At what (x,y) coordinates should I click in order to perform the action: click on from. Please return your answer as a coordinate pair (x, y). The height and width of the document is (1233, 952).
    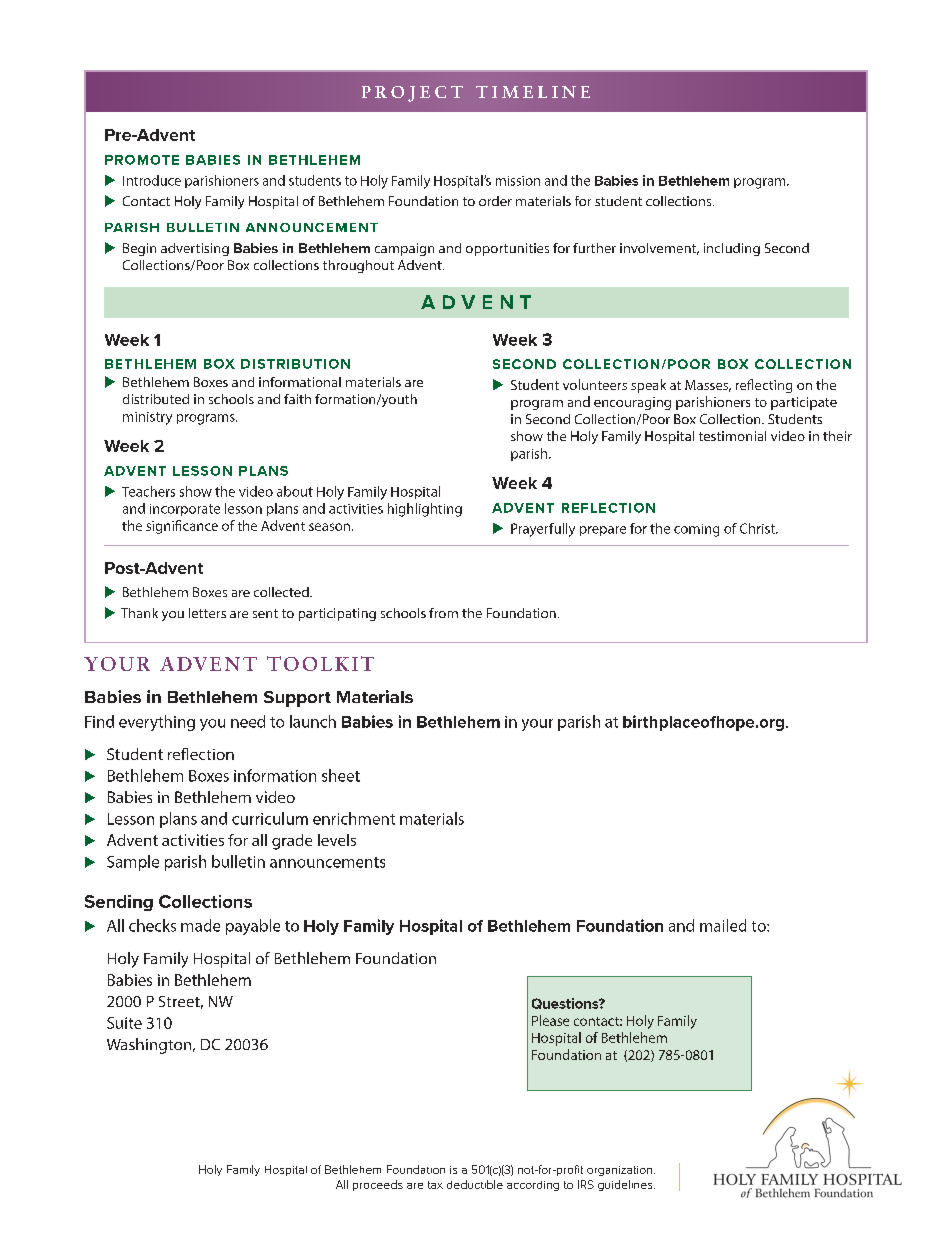
    Looking at the image, I should click on (443, 613).
